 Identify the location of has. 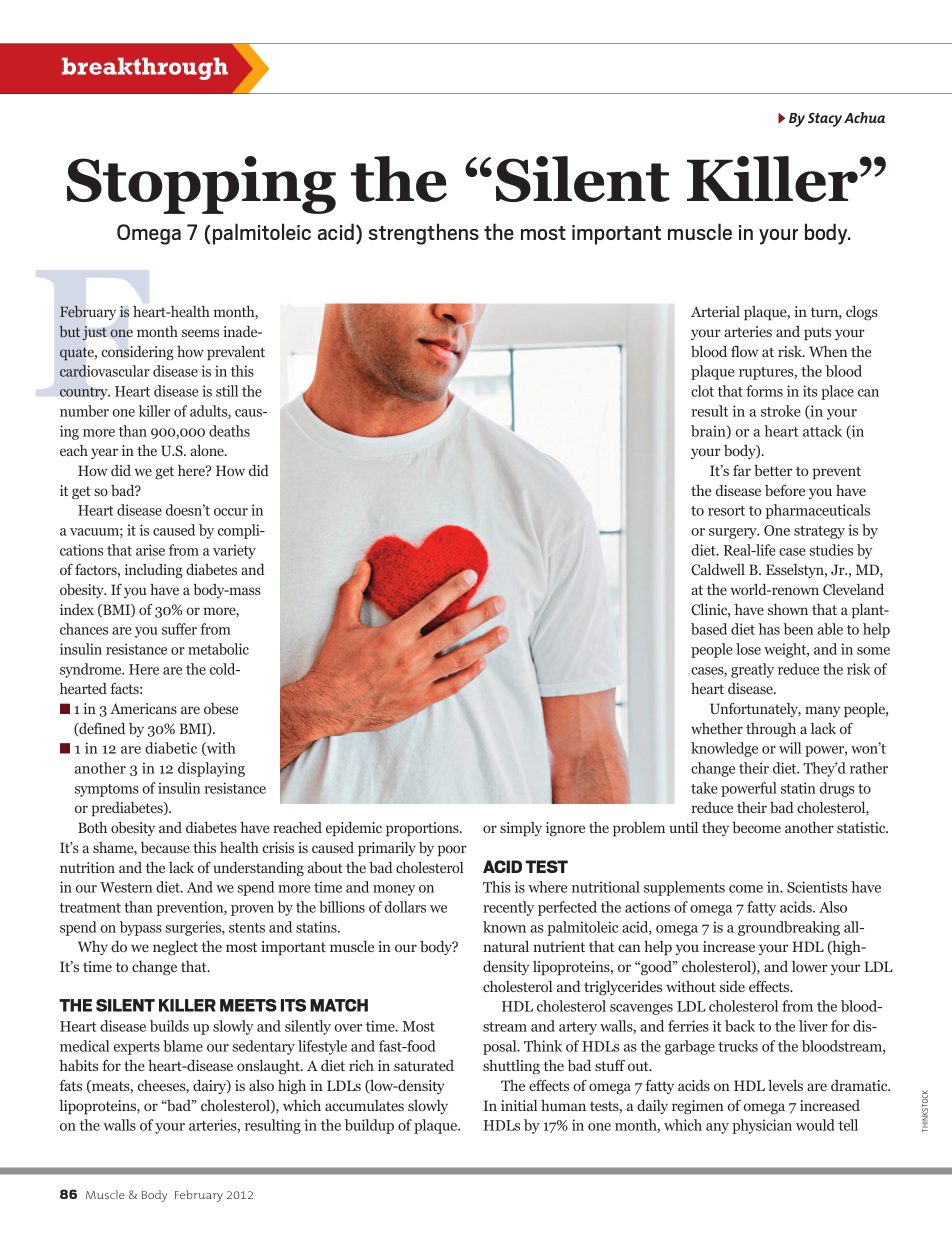
(769, 629).
